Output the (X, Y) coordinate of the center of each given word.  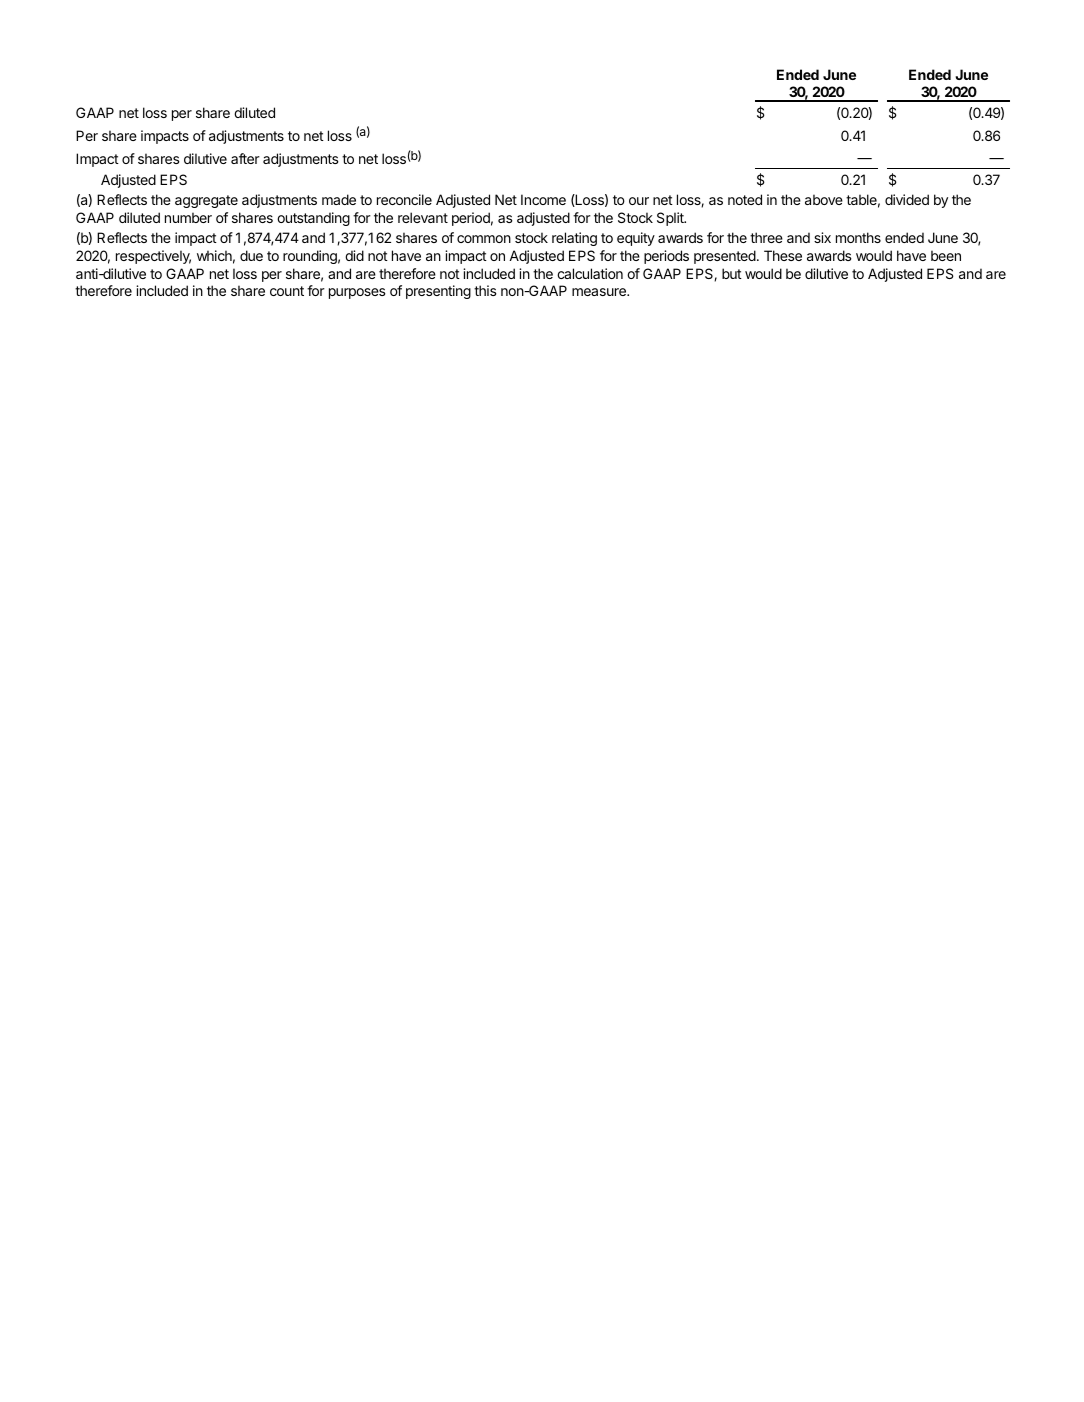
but (732, 273)
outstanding (313, 219)
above (824, 199)
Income (543, 199)
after (245, 158)
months (858, 237)
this (485, 290)
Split (671, 219)
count (287, 291)
